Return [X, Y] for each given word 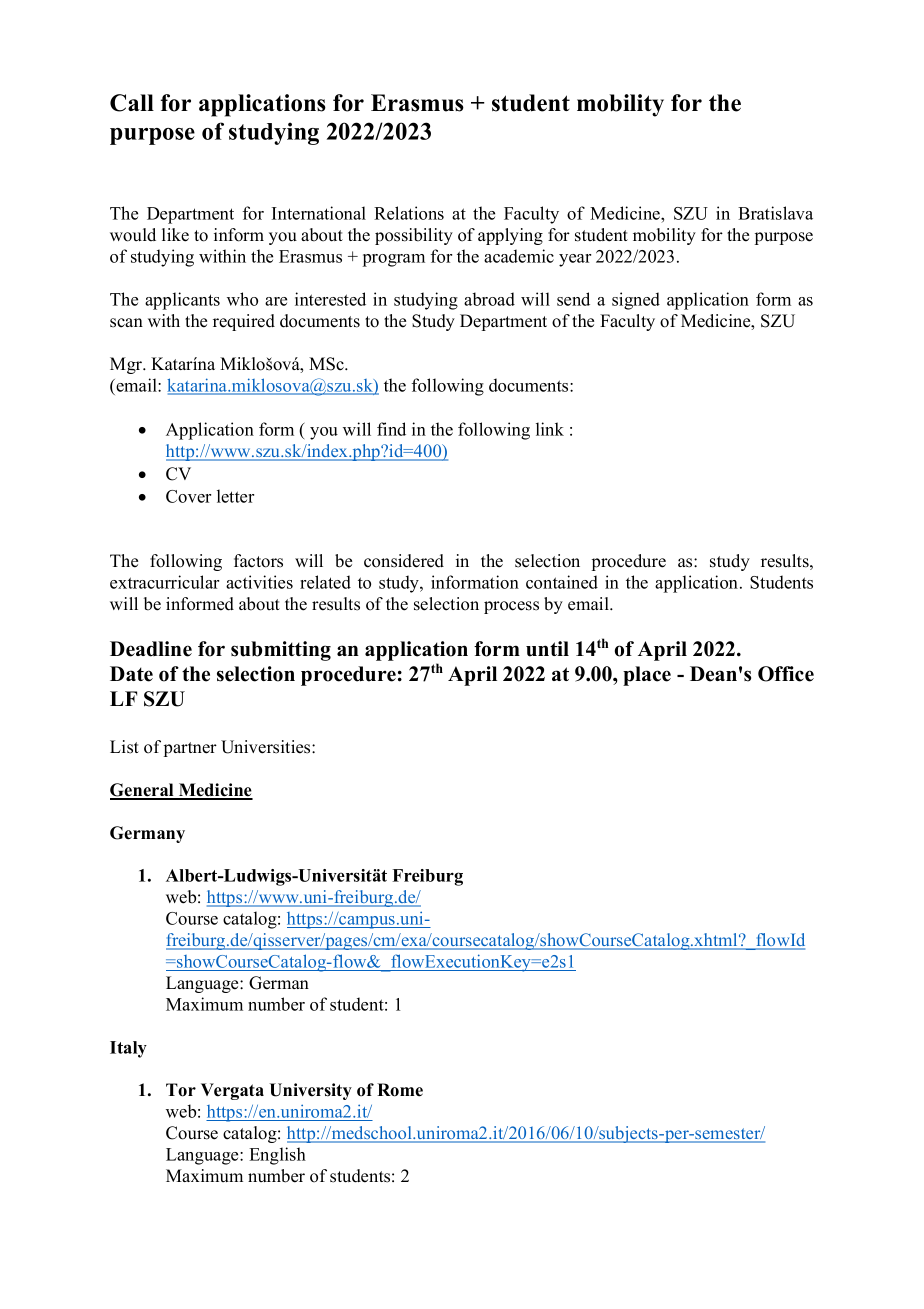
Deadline [151, 649]
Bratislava [775, 213]
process [511, 607]
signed [636, 301]
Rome [400, 1090]
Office [786, 674]
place [647, 676]
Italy [128, 1049]
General [143, 791]
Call [132, 103]
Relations [409, 213]
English [277, 1156]
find [391, 429]
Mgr [127, 365]
